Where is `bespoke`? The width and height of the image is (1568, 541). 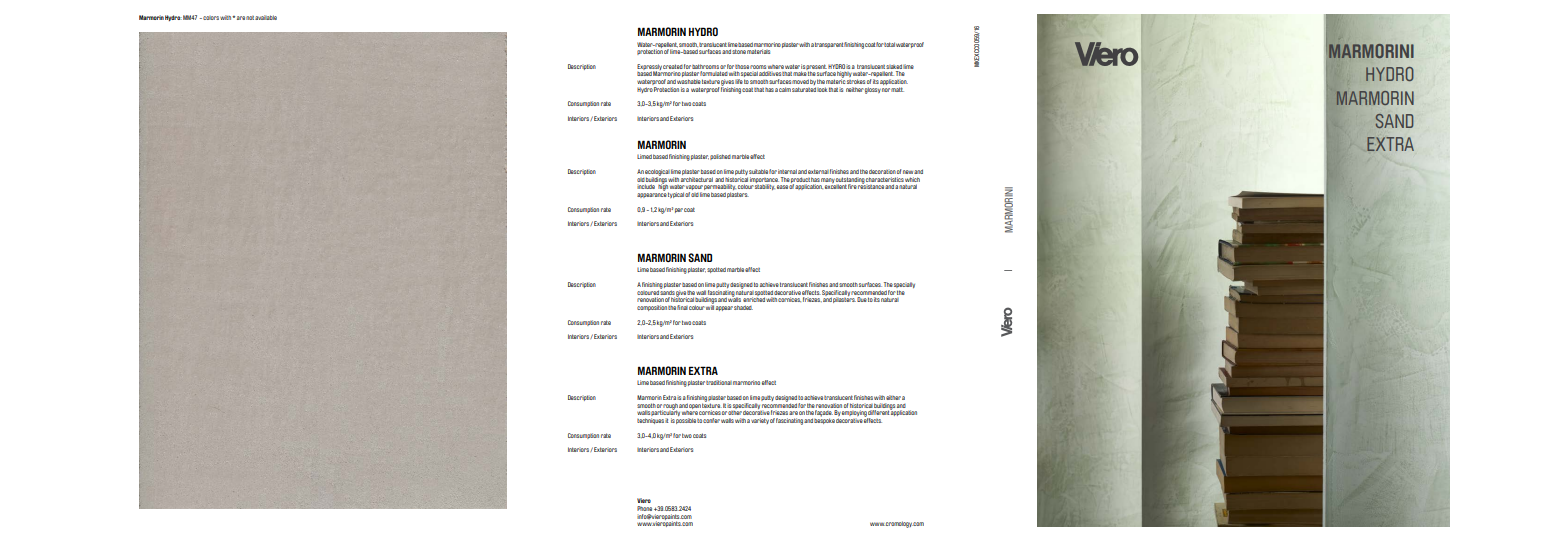 bespoke is located at coordinates (824, 420).
